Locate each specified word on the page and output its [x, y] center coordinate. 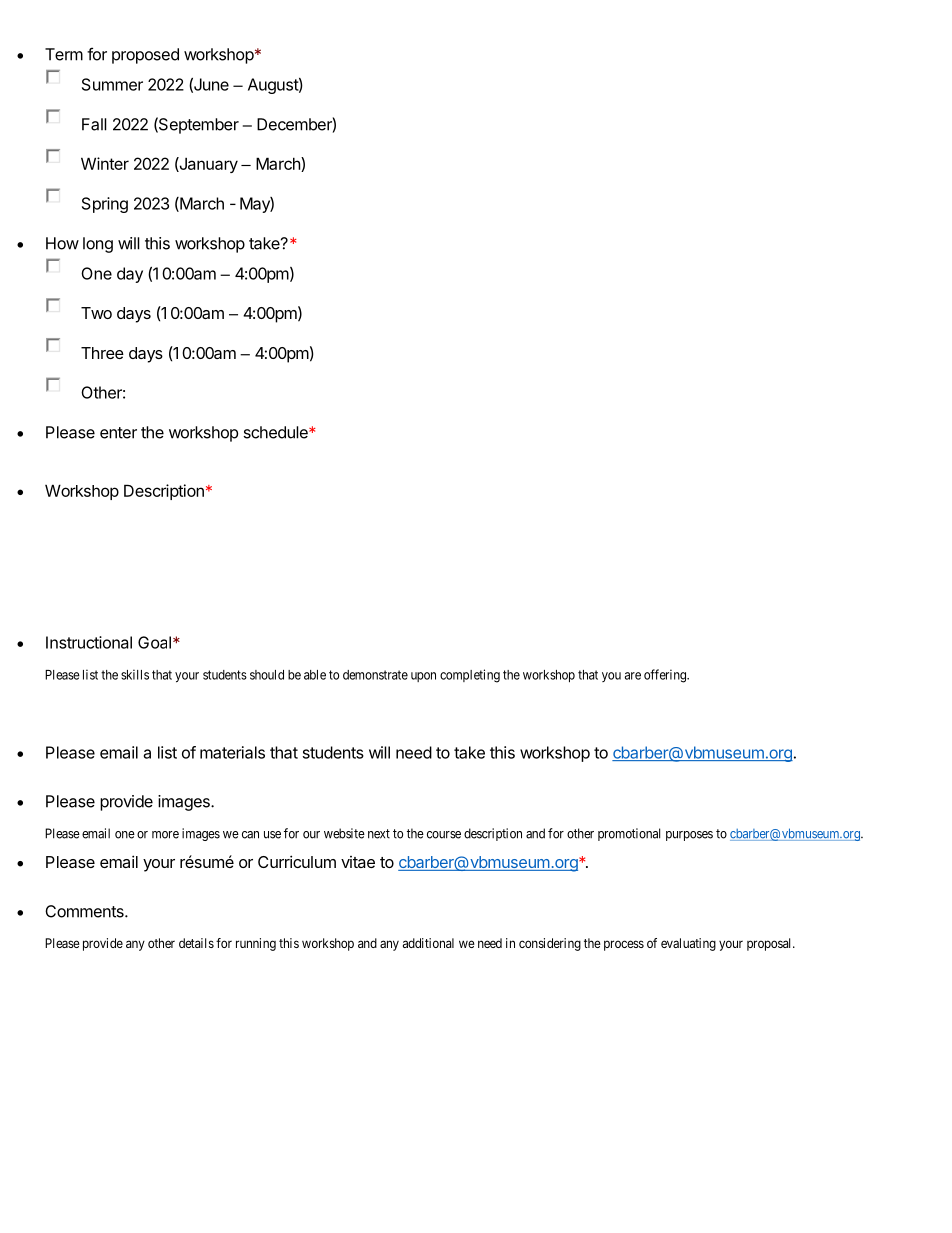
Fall [94, 124]
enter [118, 433]
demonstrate [375, 675]
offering [666, 676]
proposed [145, 56]
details [196, 943]
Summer [112, 84]
